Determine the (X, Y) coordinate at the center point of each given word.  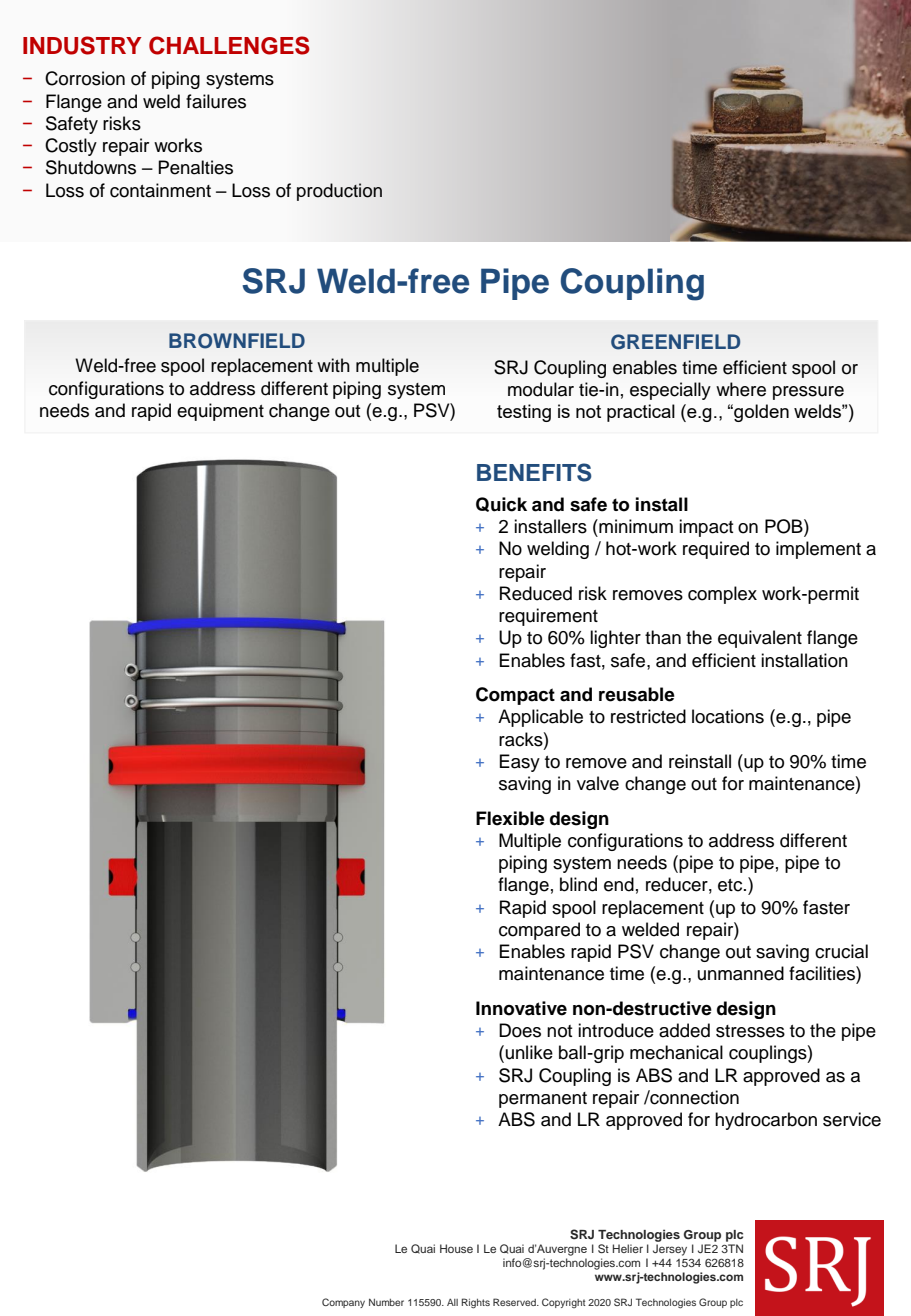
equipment (220, 412)
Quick (501, 504)
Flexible (510, 818)
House (456, 1248)
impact (706, 528)
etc (731, 885)
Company (343, 1303)
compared (539, 931)
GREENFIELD (675, 342)
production (339, 192)
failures (216, 101)
